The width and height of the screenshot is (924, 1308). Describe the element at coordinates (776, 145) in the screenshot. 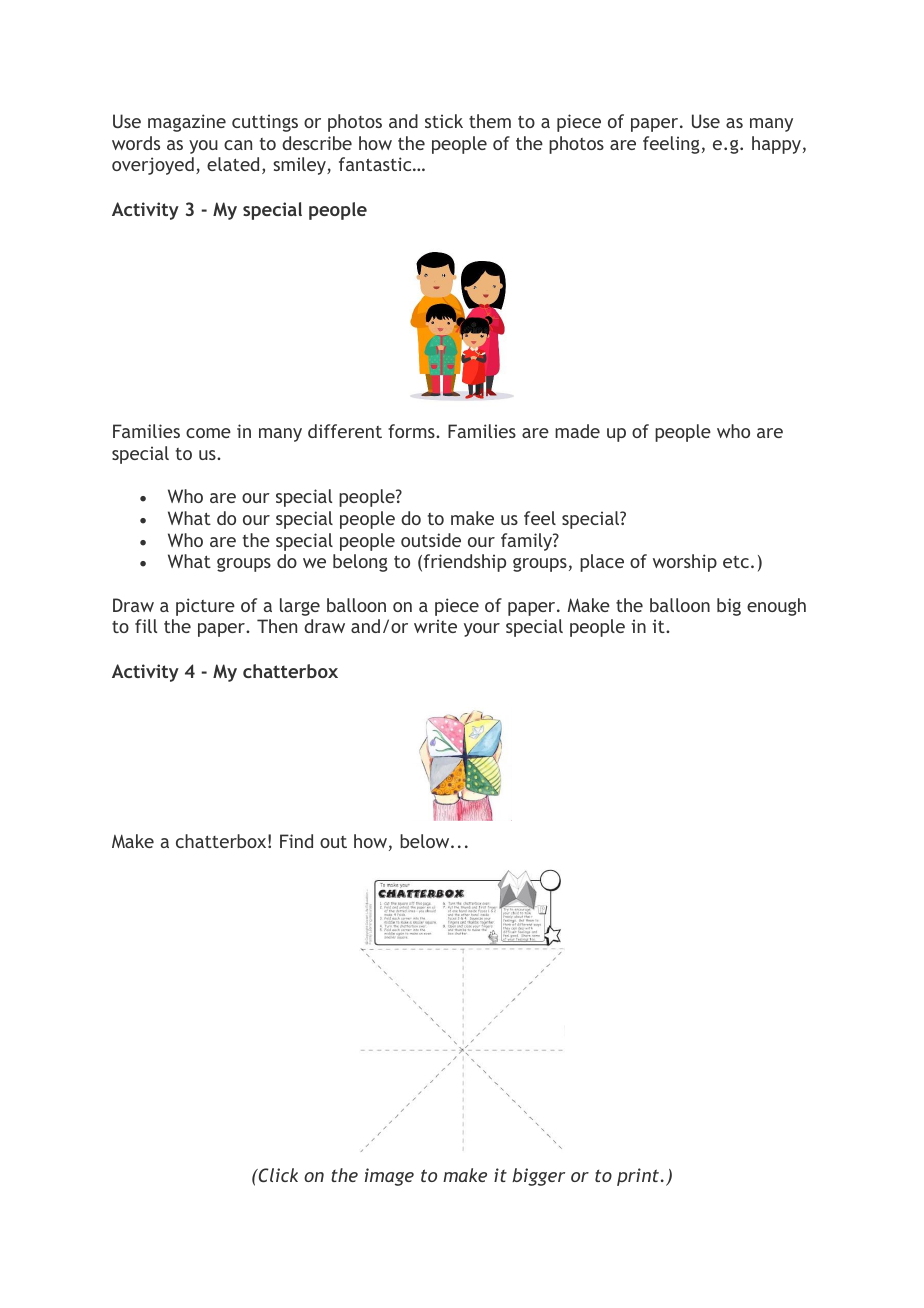

I see `happy` at that location.
